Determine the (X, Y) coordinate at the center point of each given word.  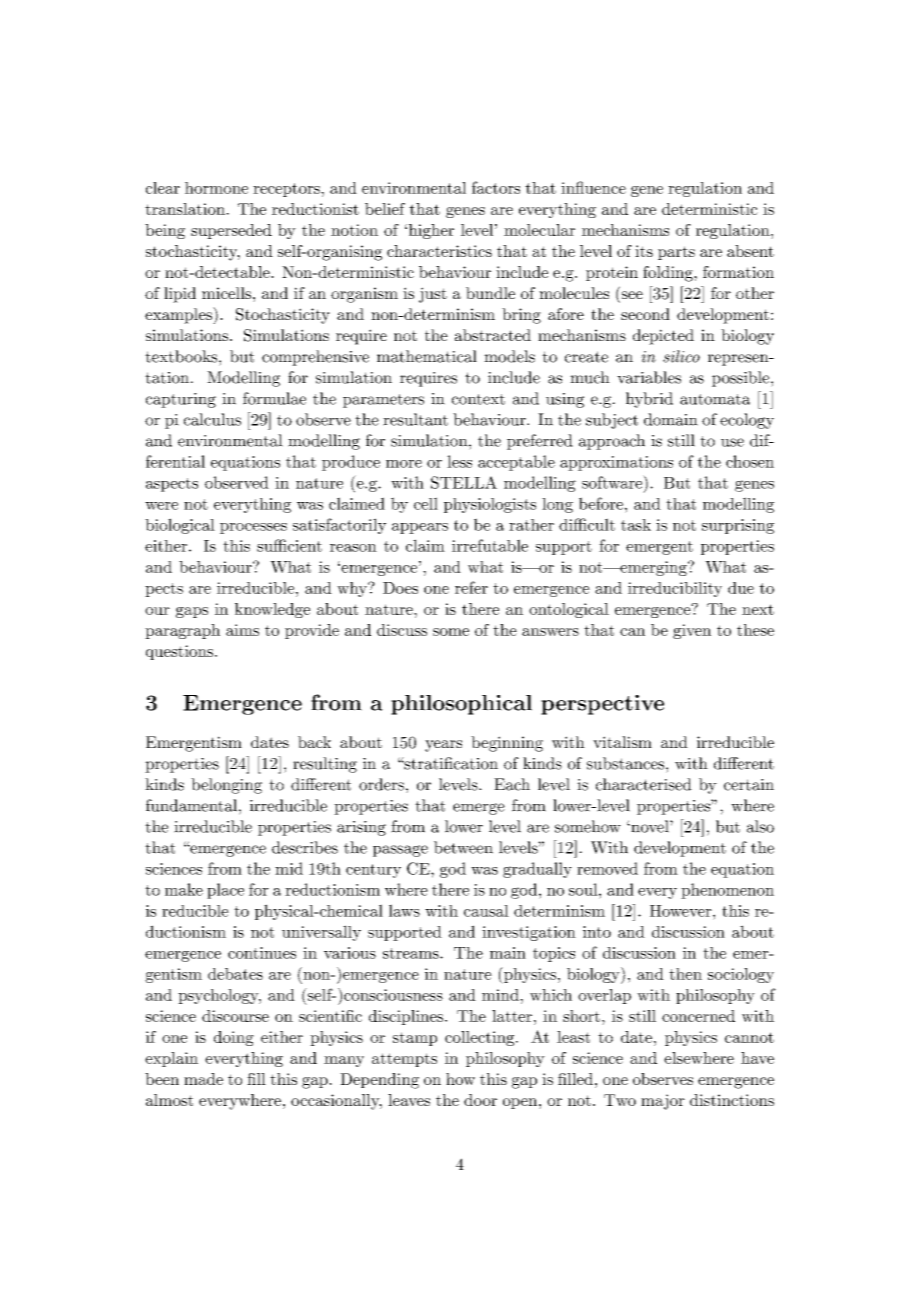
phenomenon (727, 891)
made (203, 1079)
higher (430, 231)
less (459, 461)
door (480, 1100)
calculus (212, 419)
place (225, 891)
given (692, 631)
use (732, 442)
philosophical (461, 705)
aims (242, 630)
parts (676, 253)
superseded (231, 231)
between (463, 847)
